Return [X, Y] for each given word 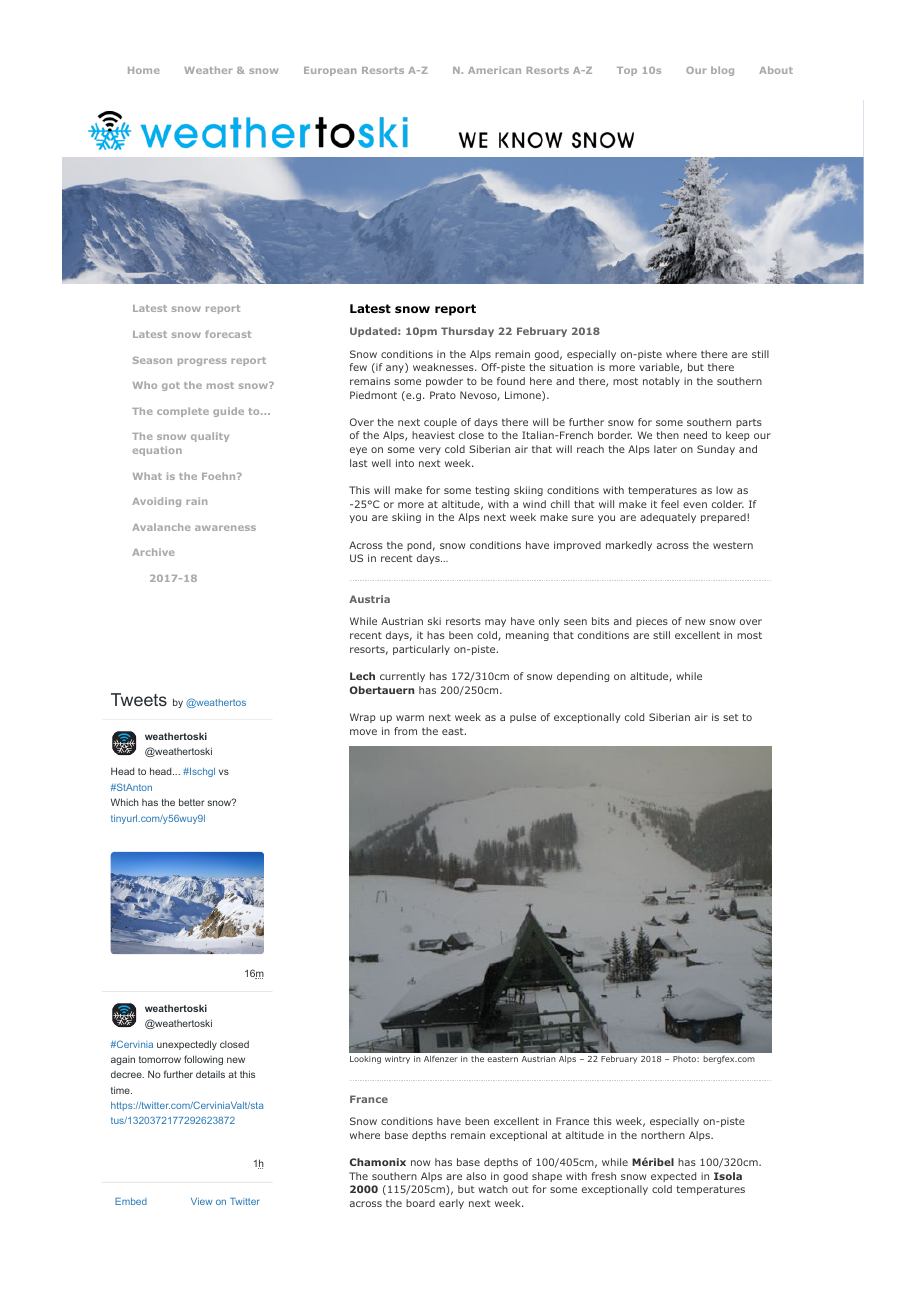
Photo [685, 1059]
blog [722, 71]
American [494, 70]
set [731, 717]
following [203, 1060]
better [192, 802]
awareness [225, 528]
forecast [228, 334]
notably [661, 382]
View [201, 1201]
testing [492, 491]
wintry [397, 1060]
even [695, 505]
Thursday [467, 332]
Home [143, 70]
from [405, 731]
